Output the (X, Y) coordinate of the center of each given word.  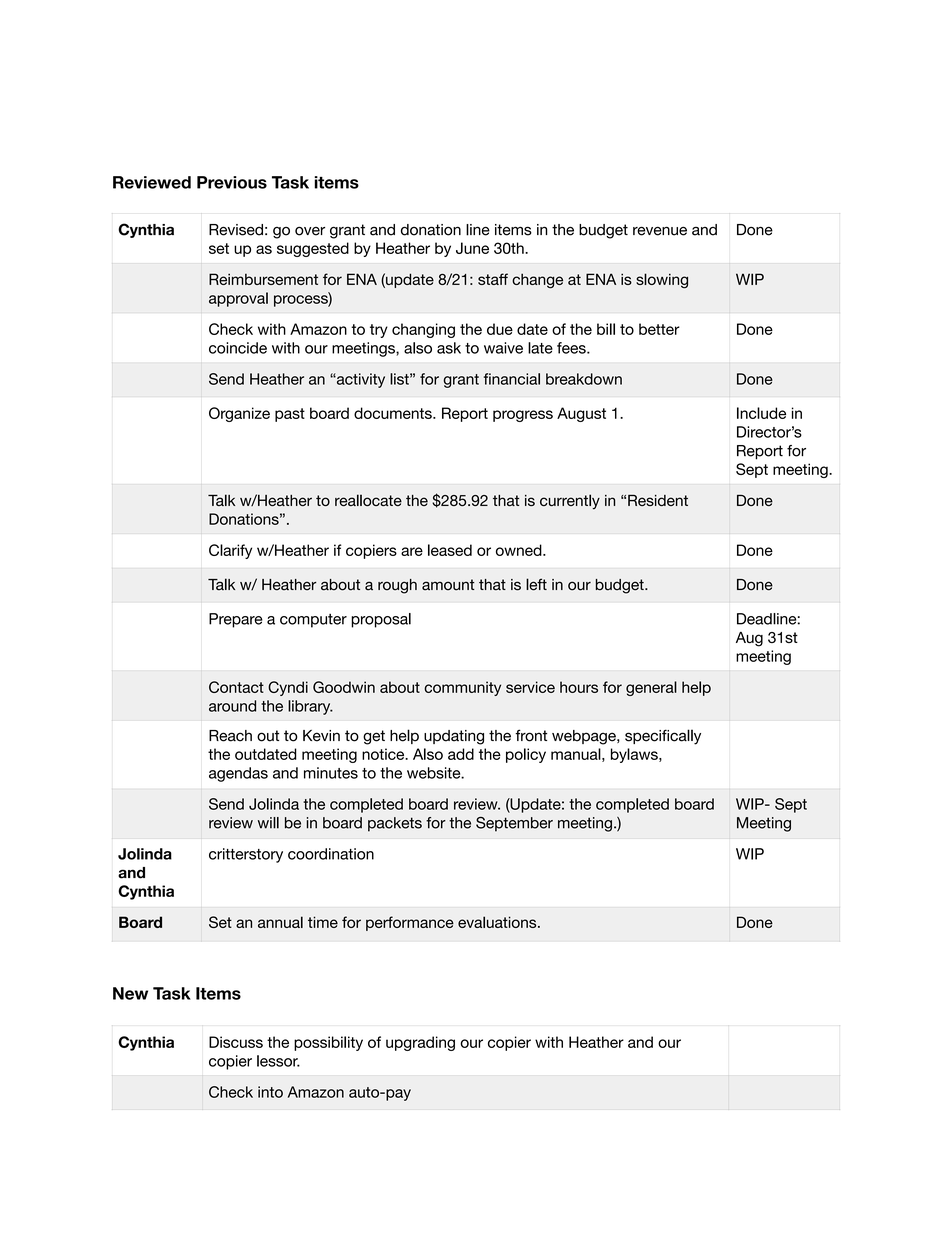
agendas (238, 774)
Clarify (230, 551)
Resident (658, 500)
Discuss (236, 1042)
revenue (660, 231)
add (461, 754)
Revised (236, 230)
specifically (663, 737)
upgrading (420, 1043)
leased (450, 550)
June (472, 248)
